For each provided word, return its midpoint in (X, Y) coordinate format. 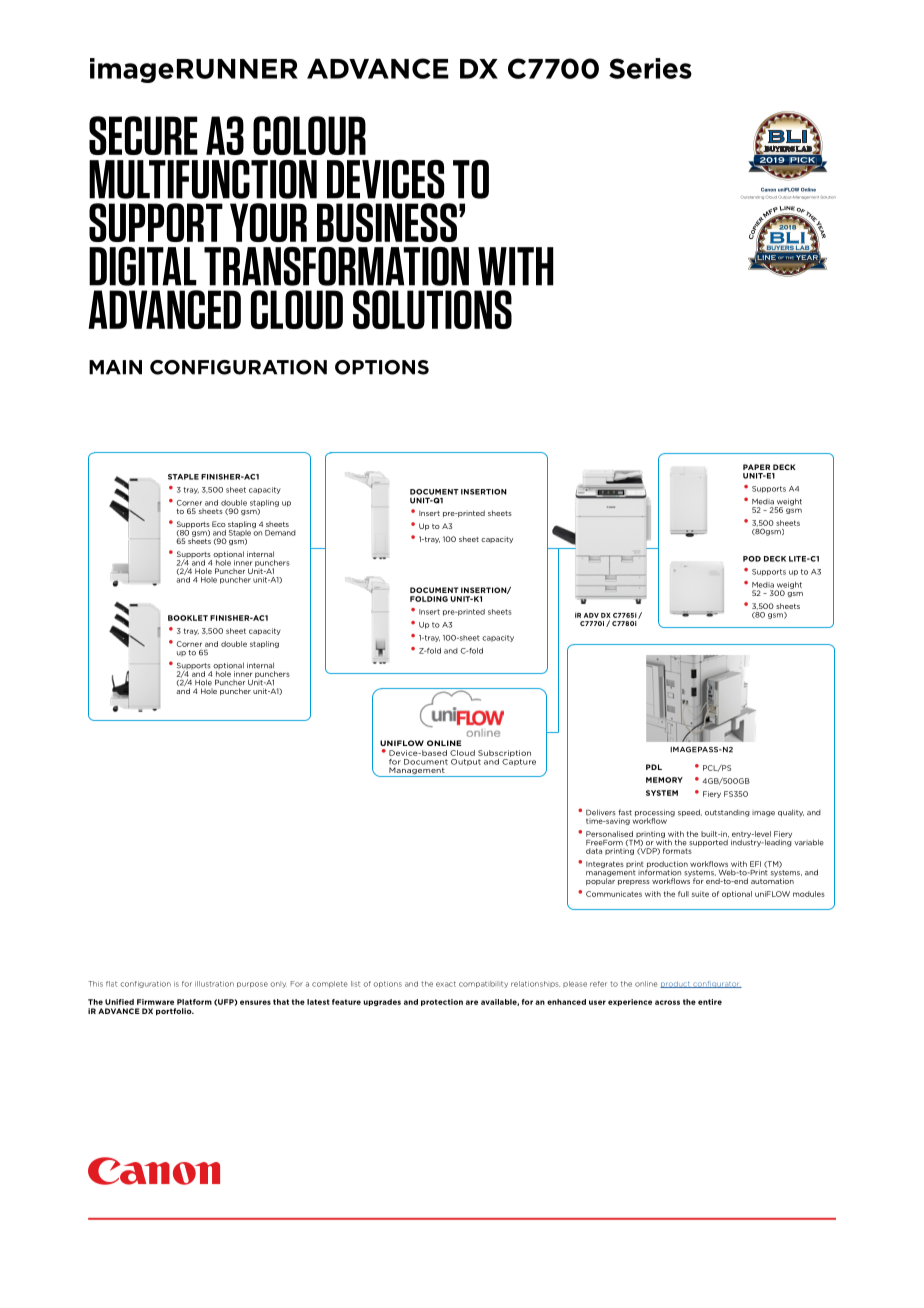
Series (650, 68)
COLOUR (309, 135)
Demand (280, 533)
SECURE (143, 135)
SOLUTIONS (432, 309)
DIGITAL (143, 266)
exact (446, 984)
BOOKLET (188, 618)
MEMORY (664, 780)
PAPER (756, 467)
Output (466, 762)
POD (752, 559)
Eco (219, 524)
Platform (194, 1002)
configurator (716, 984)
